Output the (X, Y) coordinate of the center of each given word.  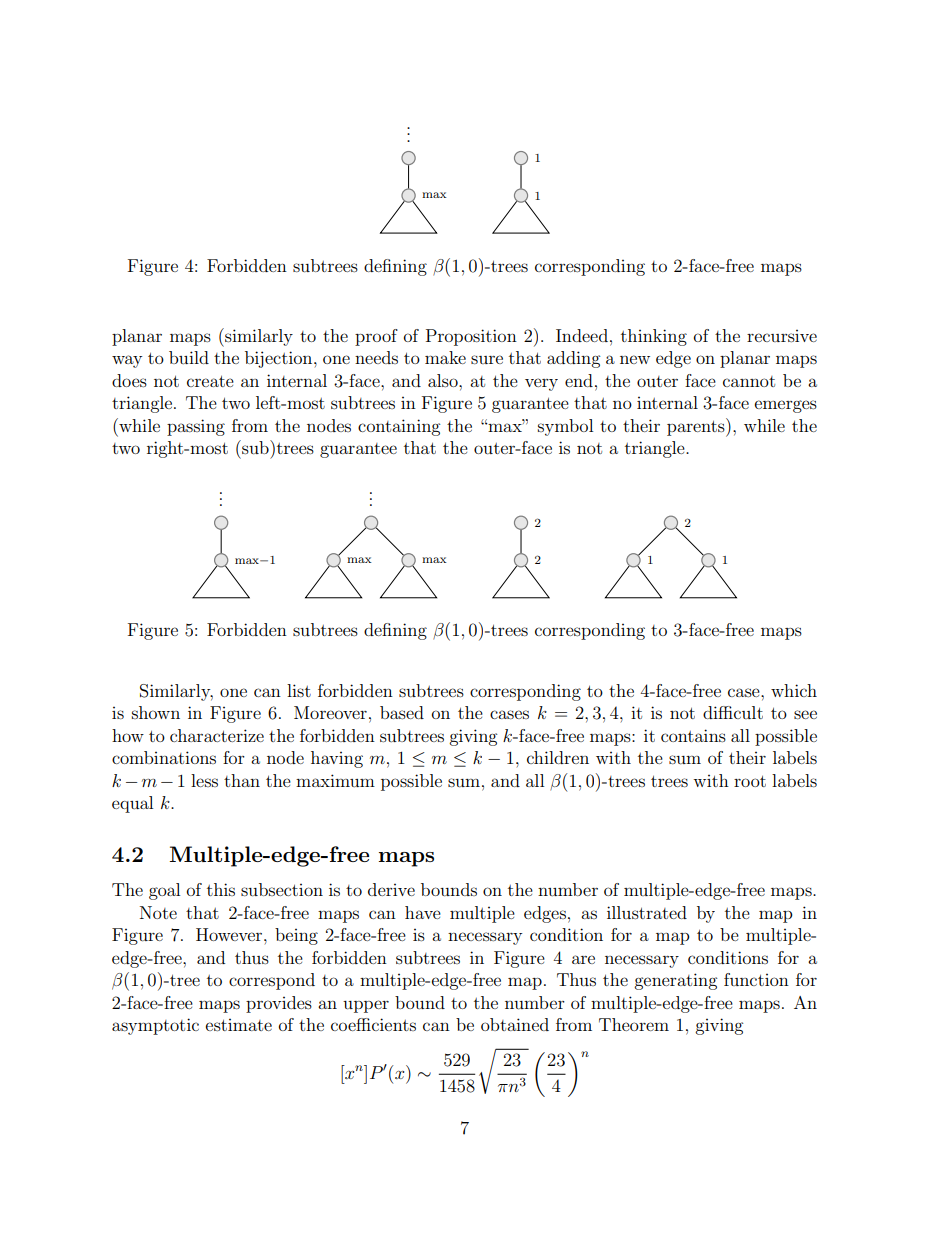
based (402, 712)
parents (697, 427)
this (221, 889)
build (189, 357)
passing (196, 427)
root (750, 781)
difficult (733, 712)
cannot (749, 381)
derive (391, 889)
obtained (515, 1024)
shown (156, 712)
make (445, 357)
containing (399, 427)
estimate (239, 1025)
